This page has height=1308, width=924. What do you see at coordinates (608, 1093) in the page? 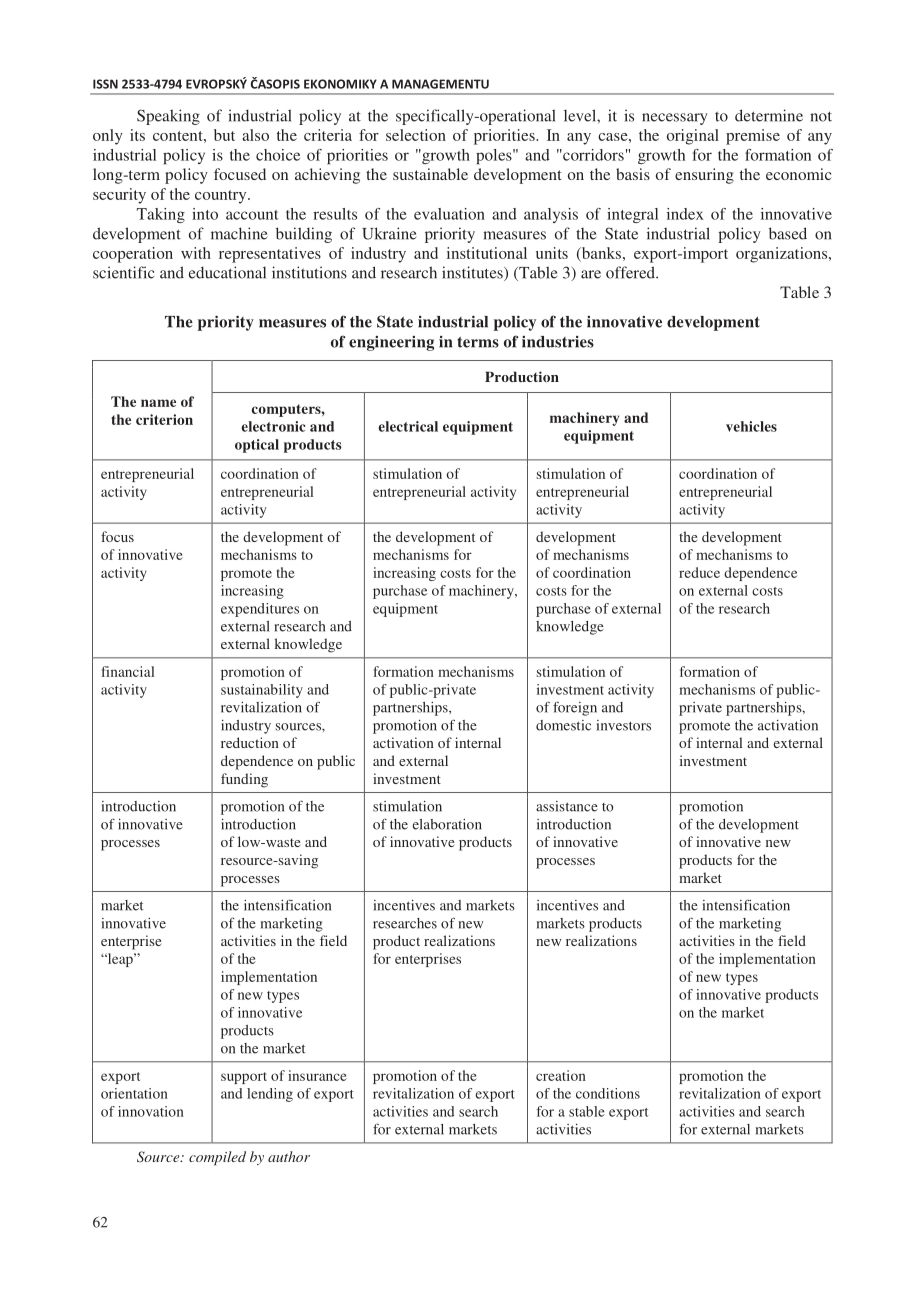
I see `conditions` at bounding box center [608, 1093].
